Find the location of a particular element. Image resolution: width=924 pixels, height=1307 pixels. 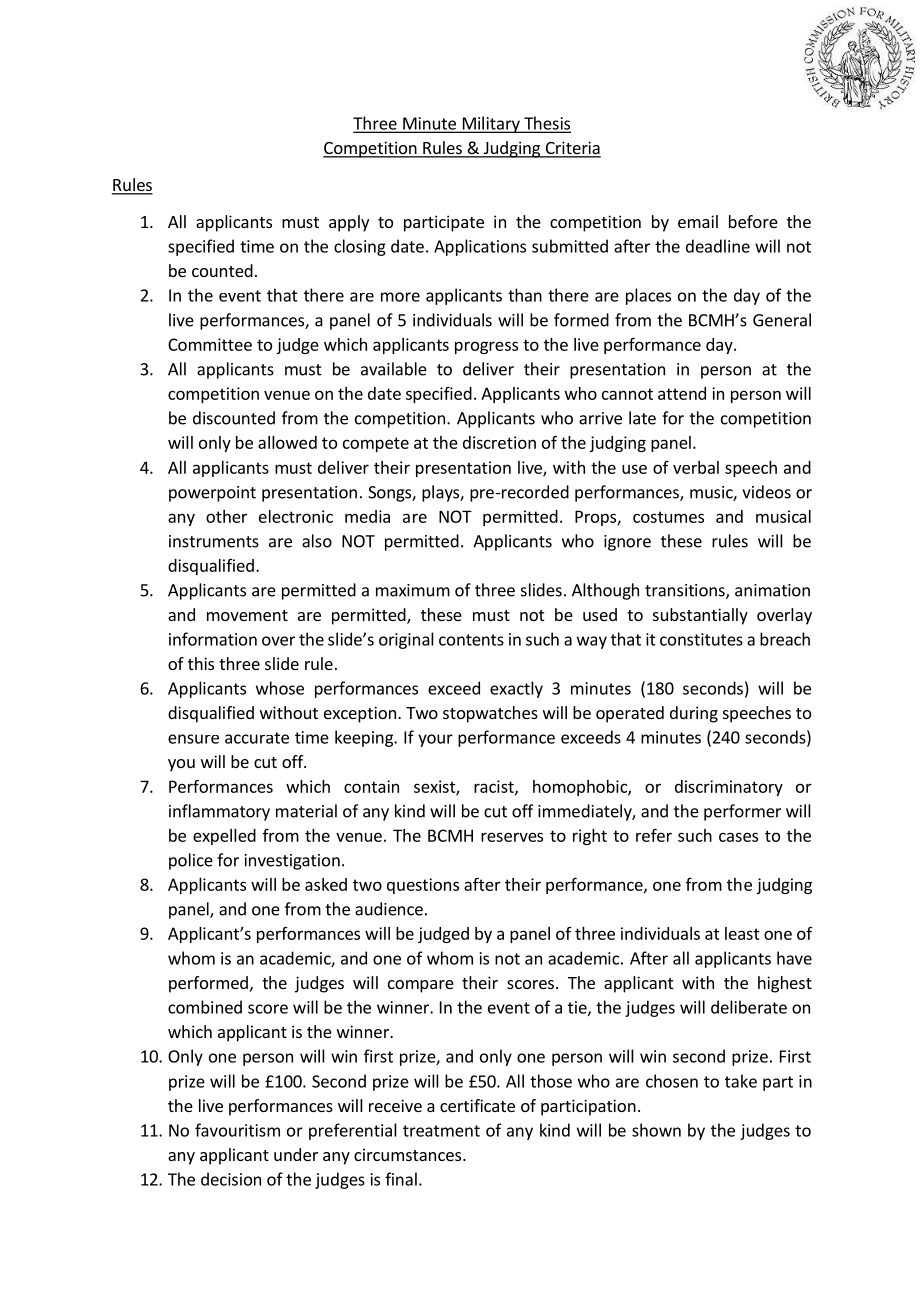

shown is located at coordinates (656, 1130).
